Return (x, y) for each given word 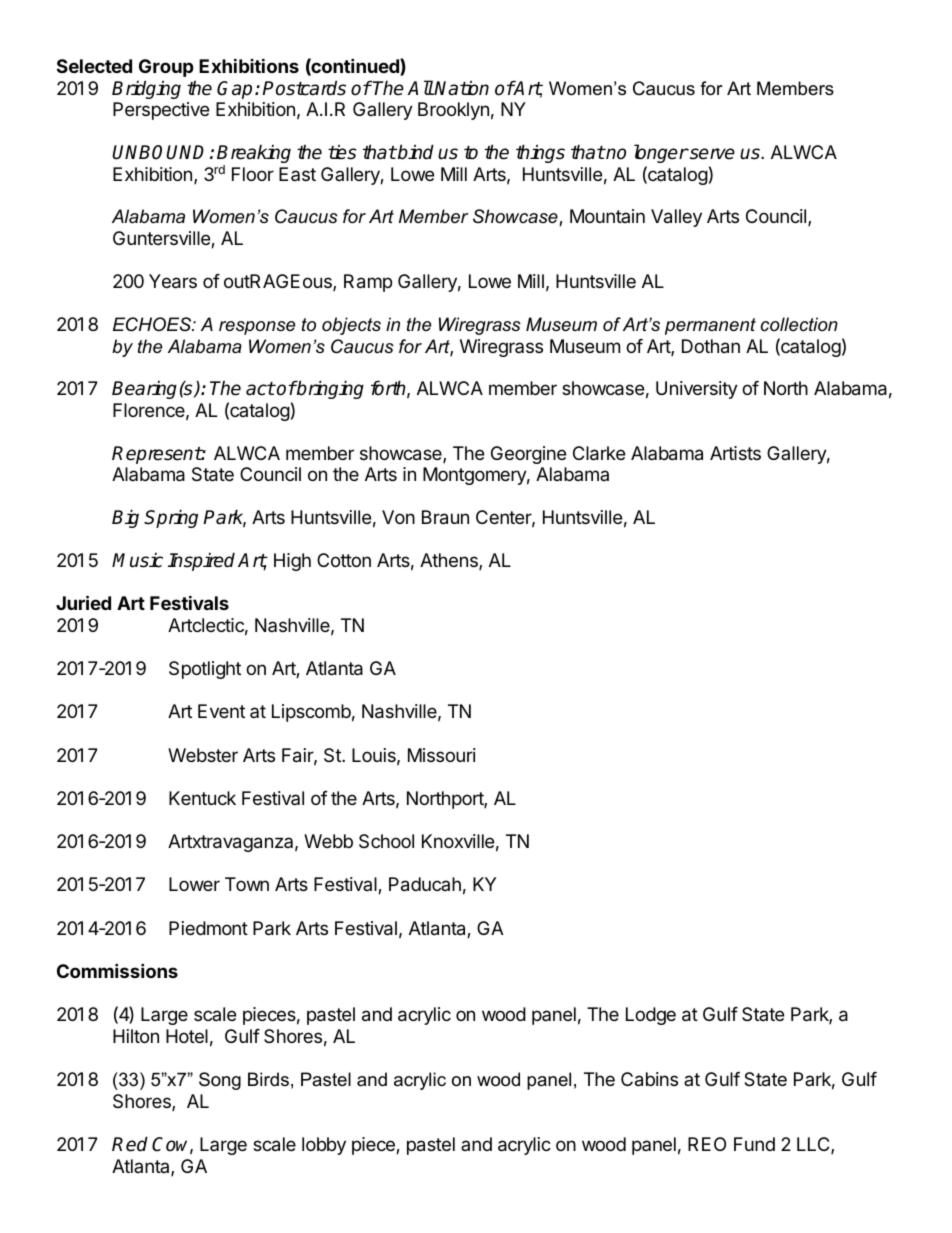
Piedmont (208, 928)
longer (661, 153)
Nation (461, 88)
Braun (445, 517)
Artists (735, 453)
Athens (450, 561)
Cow (172, 1145)
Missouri (442, 755)
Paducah (425, 884)
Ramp (368, 283)
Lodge (651, 1016)
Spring (171, 518)
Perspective (161, 111)
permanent (710, 326)
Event (221, 711)
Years (173, 281)
